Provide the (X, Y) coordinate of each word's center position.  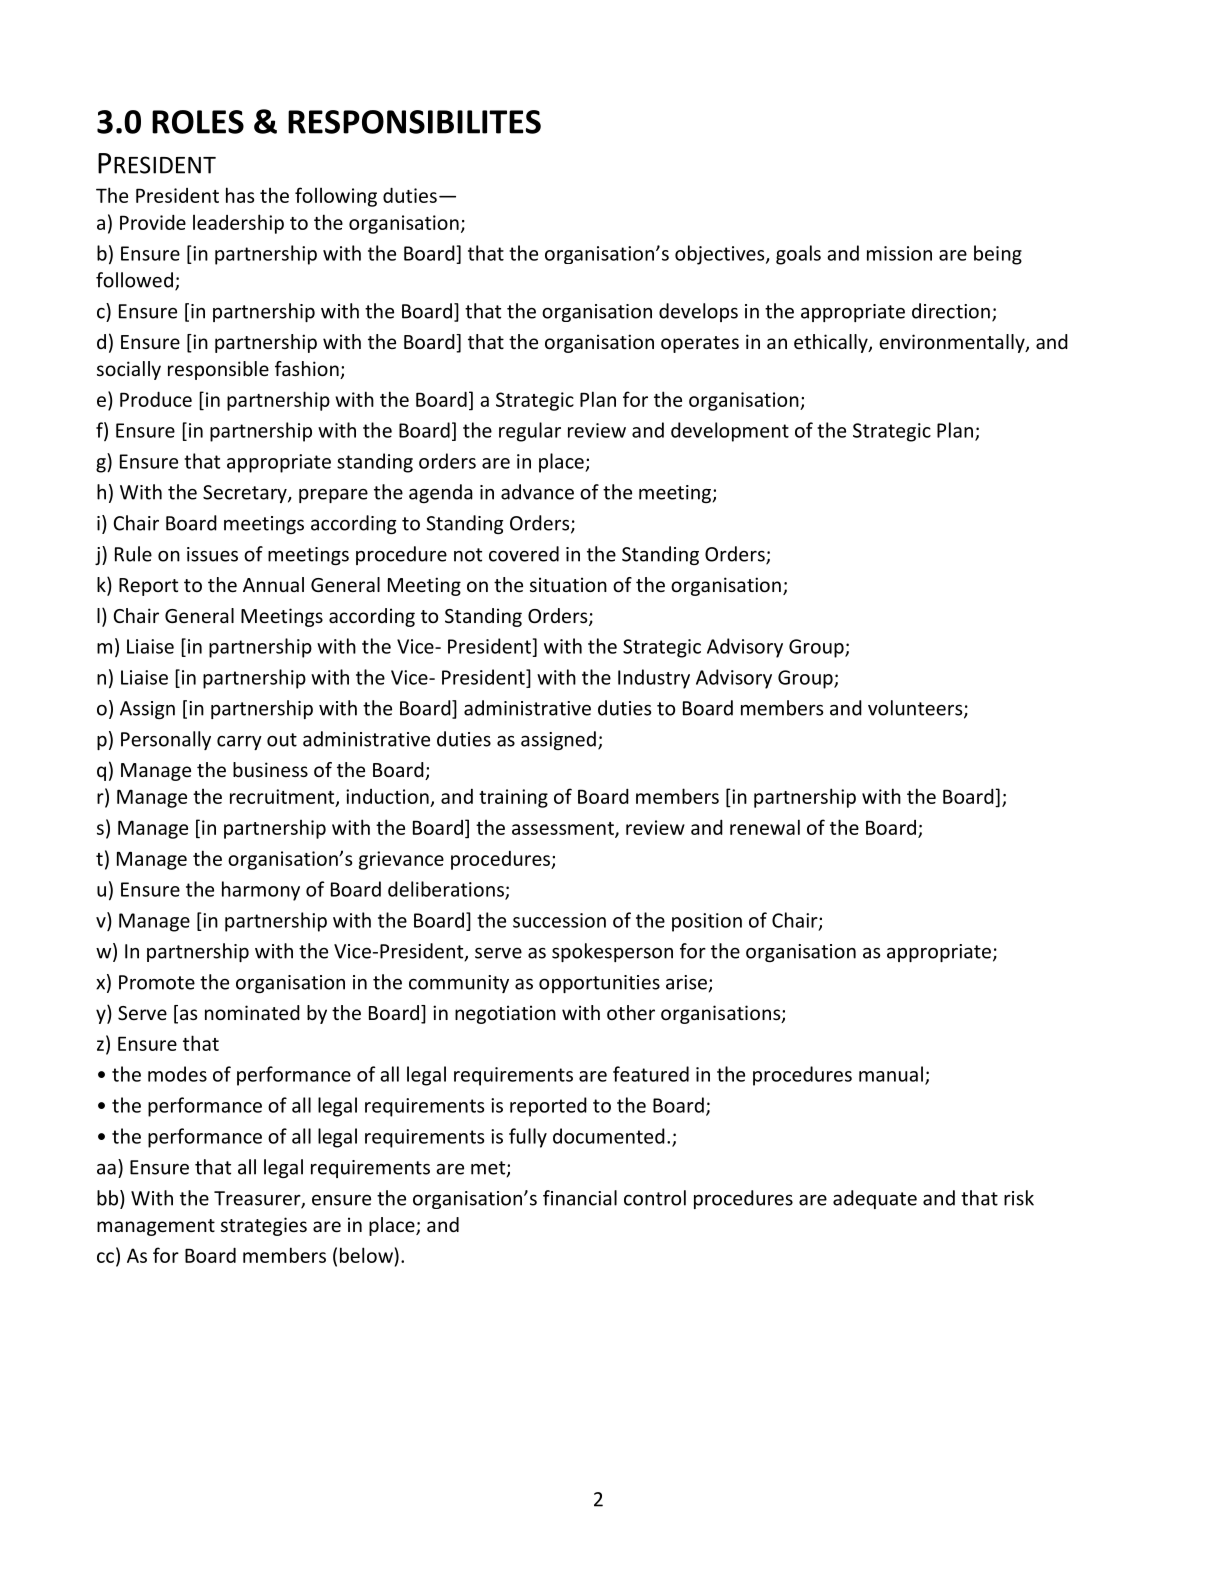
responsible (218, 370)
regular (530, 432)
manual (891, 1074)
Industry (654, 679)
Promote (157, 982)
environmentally (953, 343)
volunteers (916, 709)
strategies (264, 1226)
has (240, 195)
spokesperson (612, 952)
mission (899, 253)
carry (239, 743)
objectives (721, 255)
